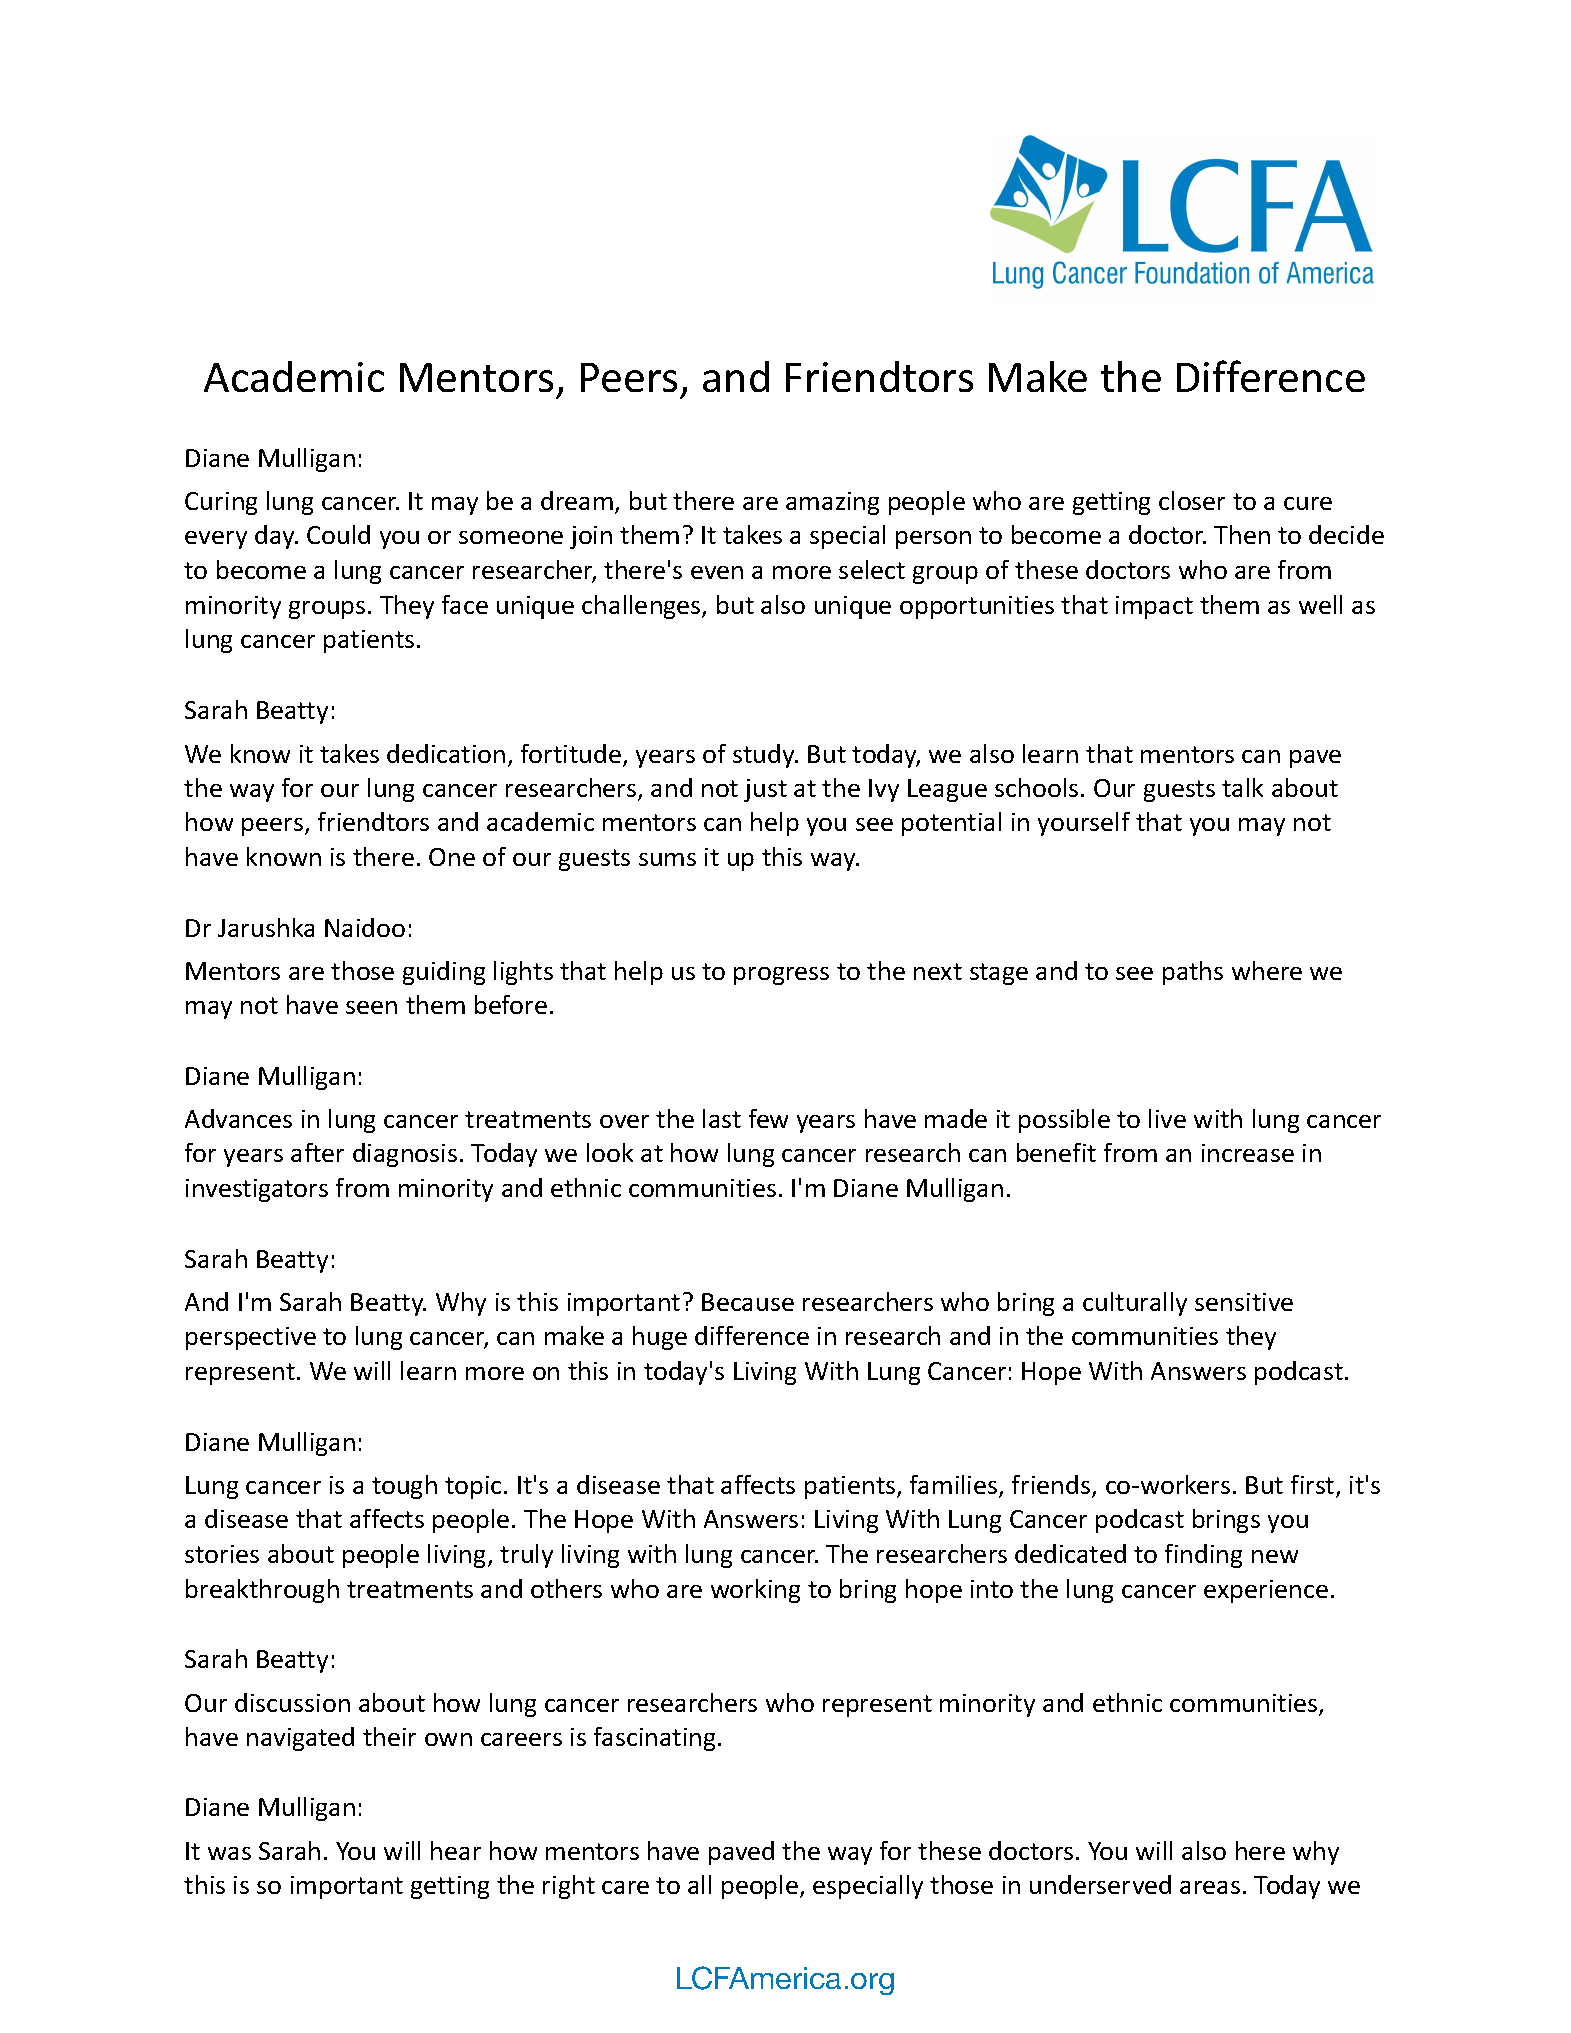 The width and height of the image is (1571, 2033). Describe the element at coordinates (654, 1739) in the image. I see `fascinating` at that location.
